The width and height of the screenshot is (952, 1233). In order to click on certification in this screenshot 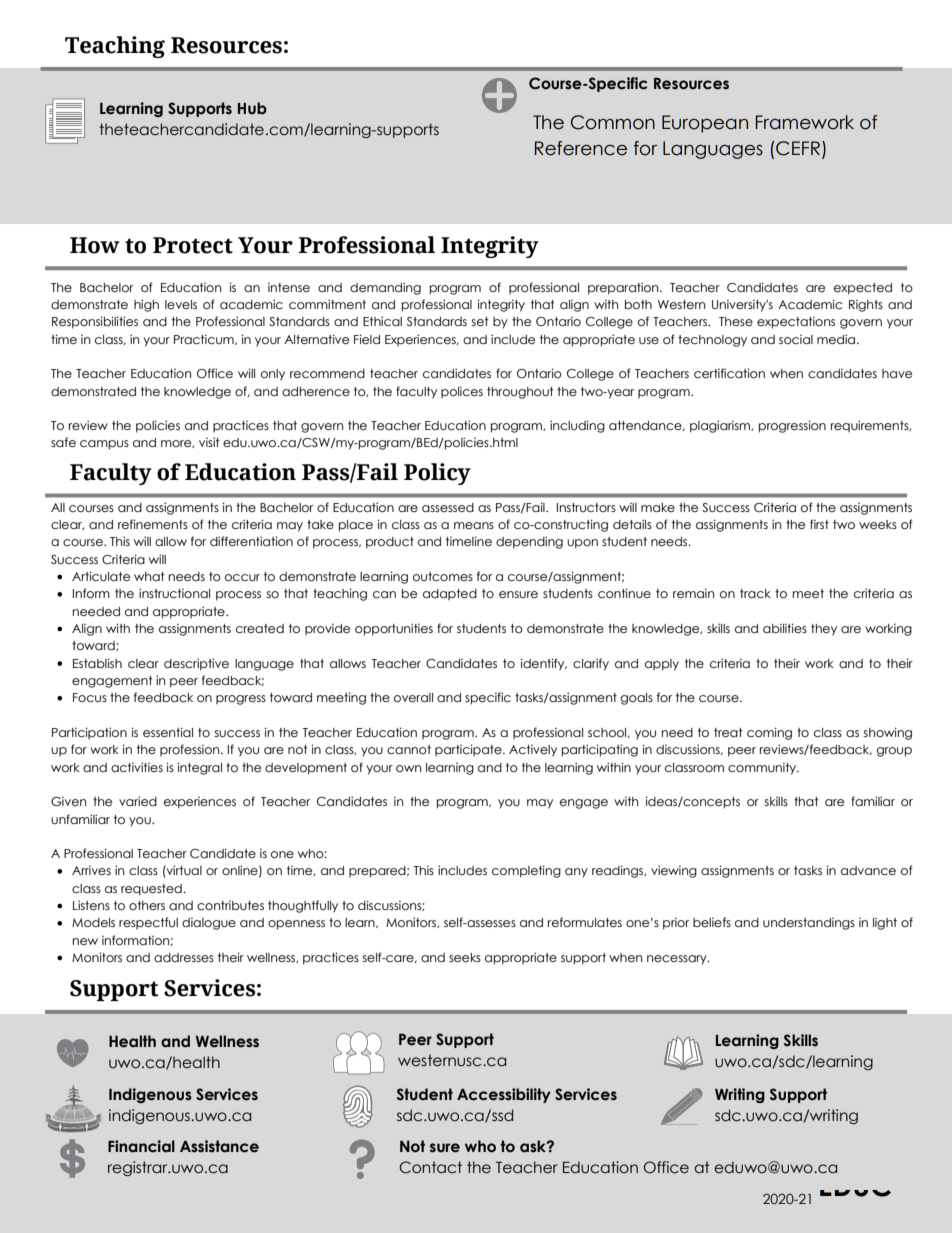, I will do `click(729, 373)`.
